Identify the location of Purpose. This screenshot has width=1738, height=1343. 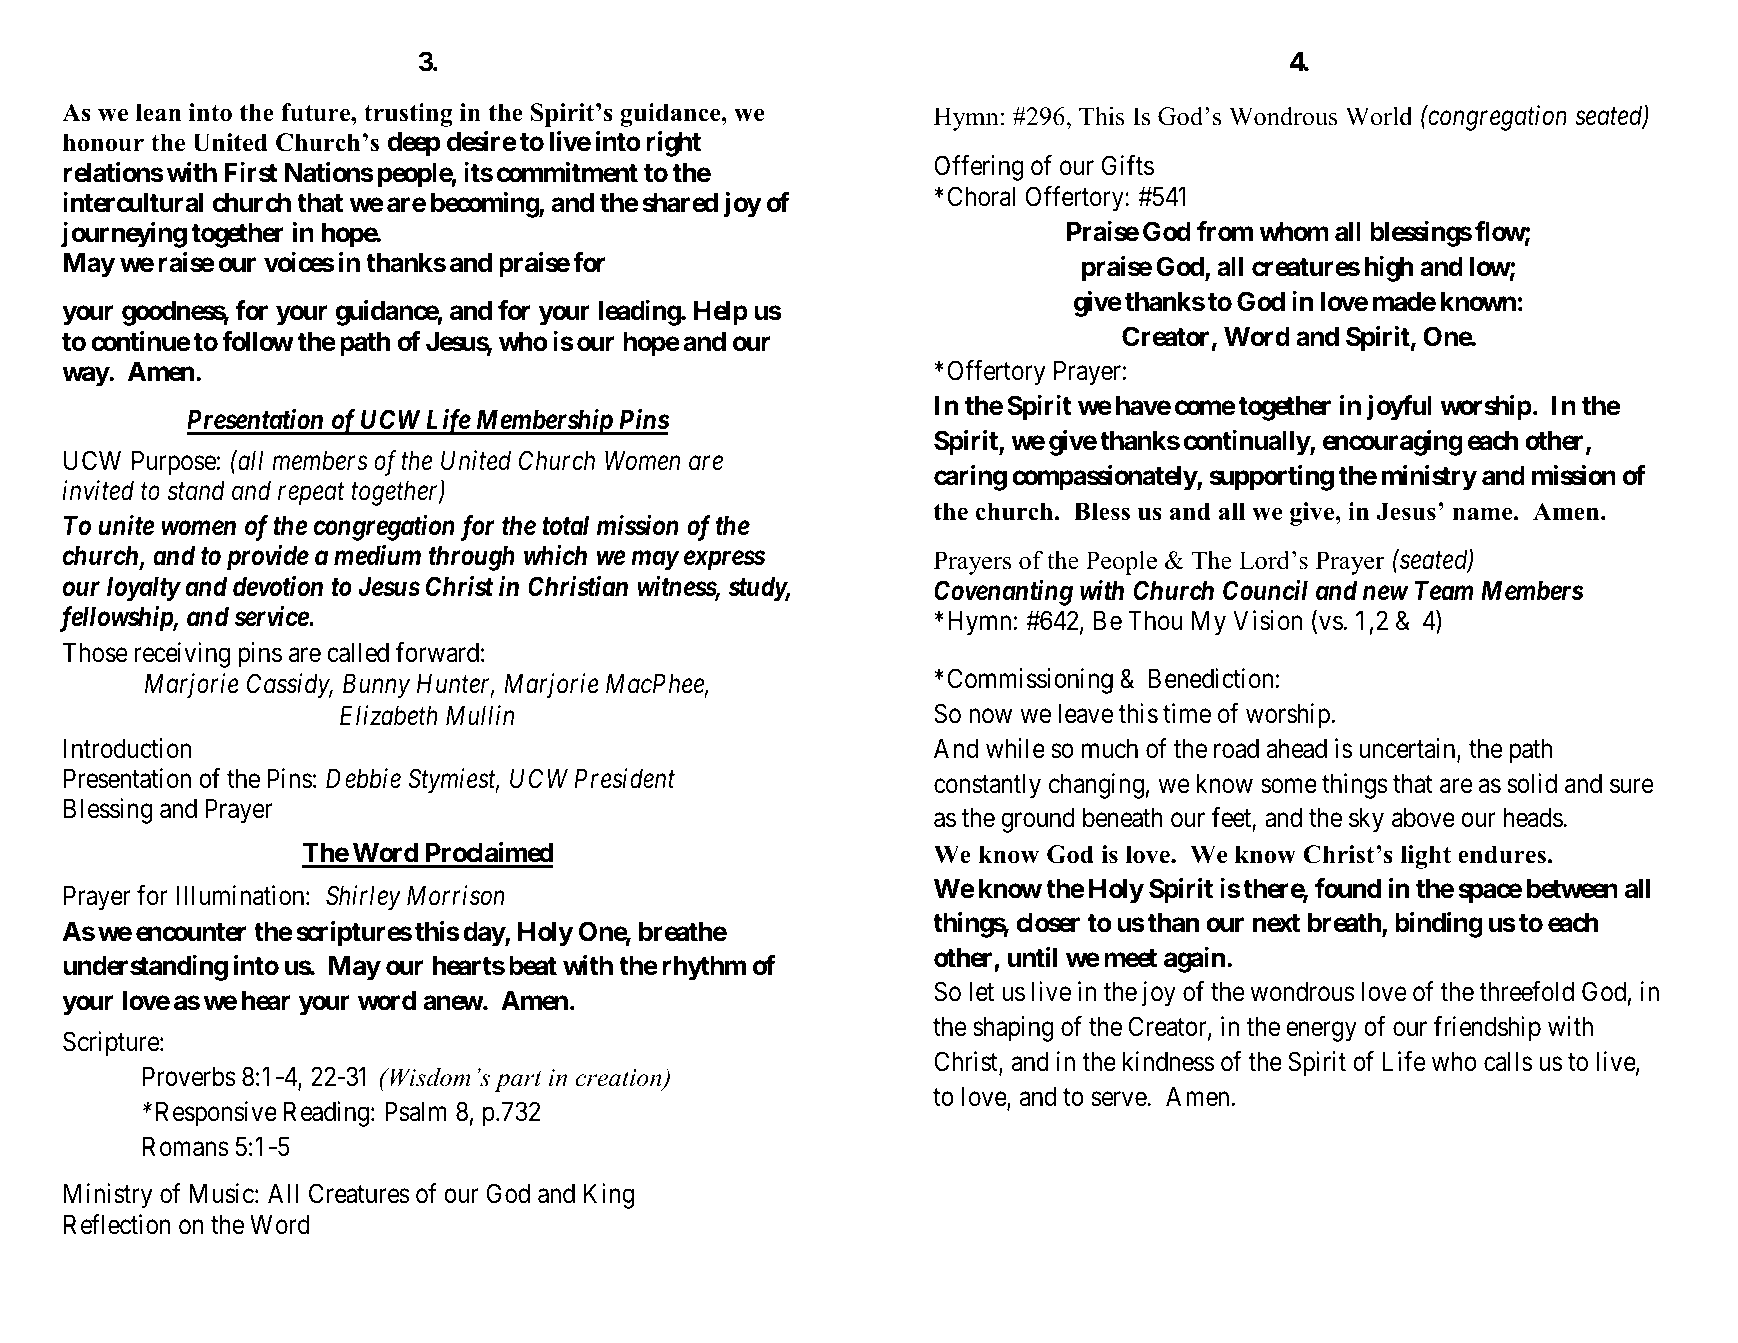
(174, 463).
